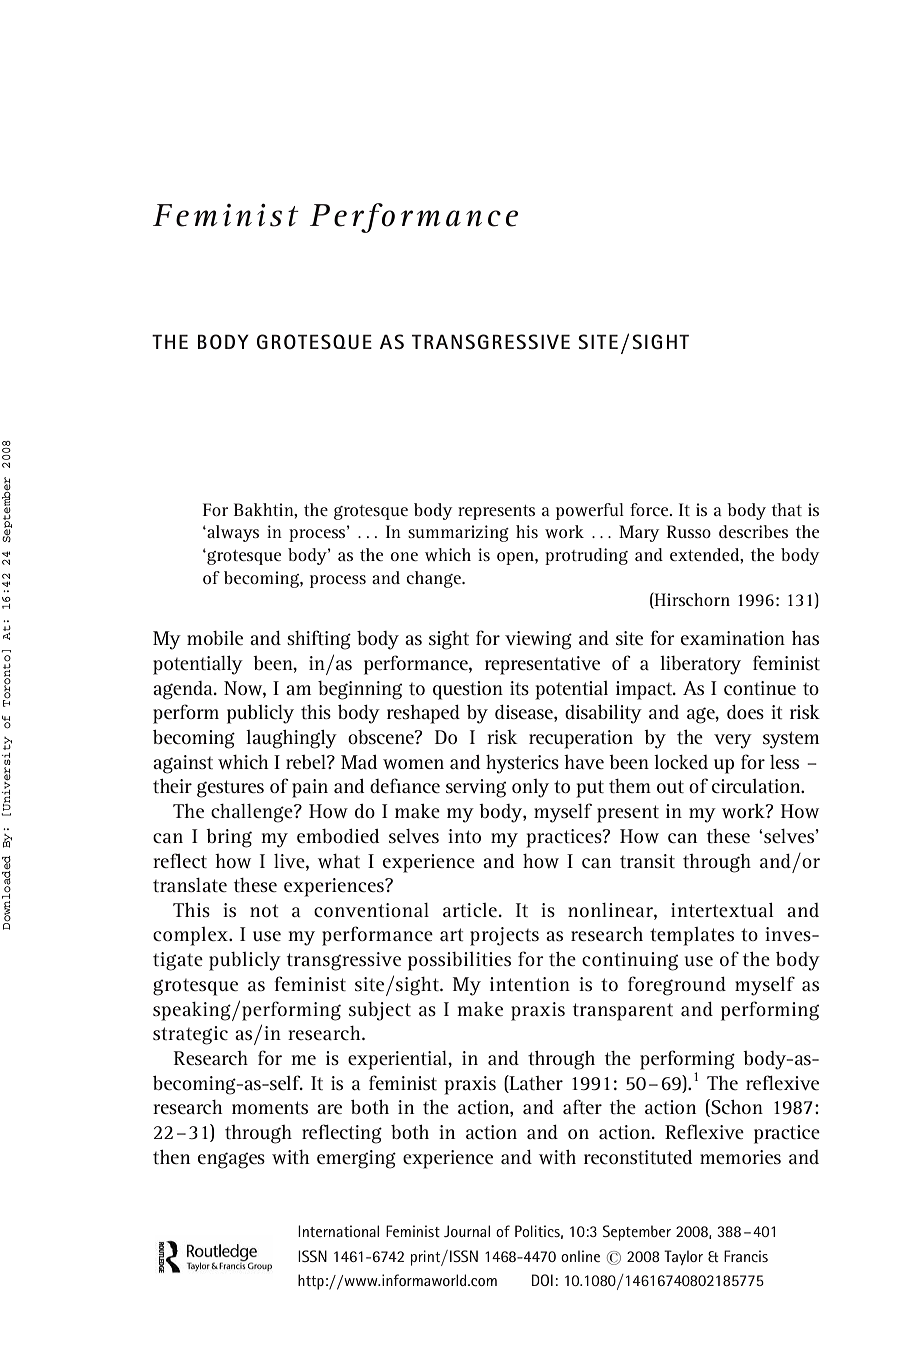  Describe the element at coordinates (745, 712) in the document. I see `does` at that location.
